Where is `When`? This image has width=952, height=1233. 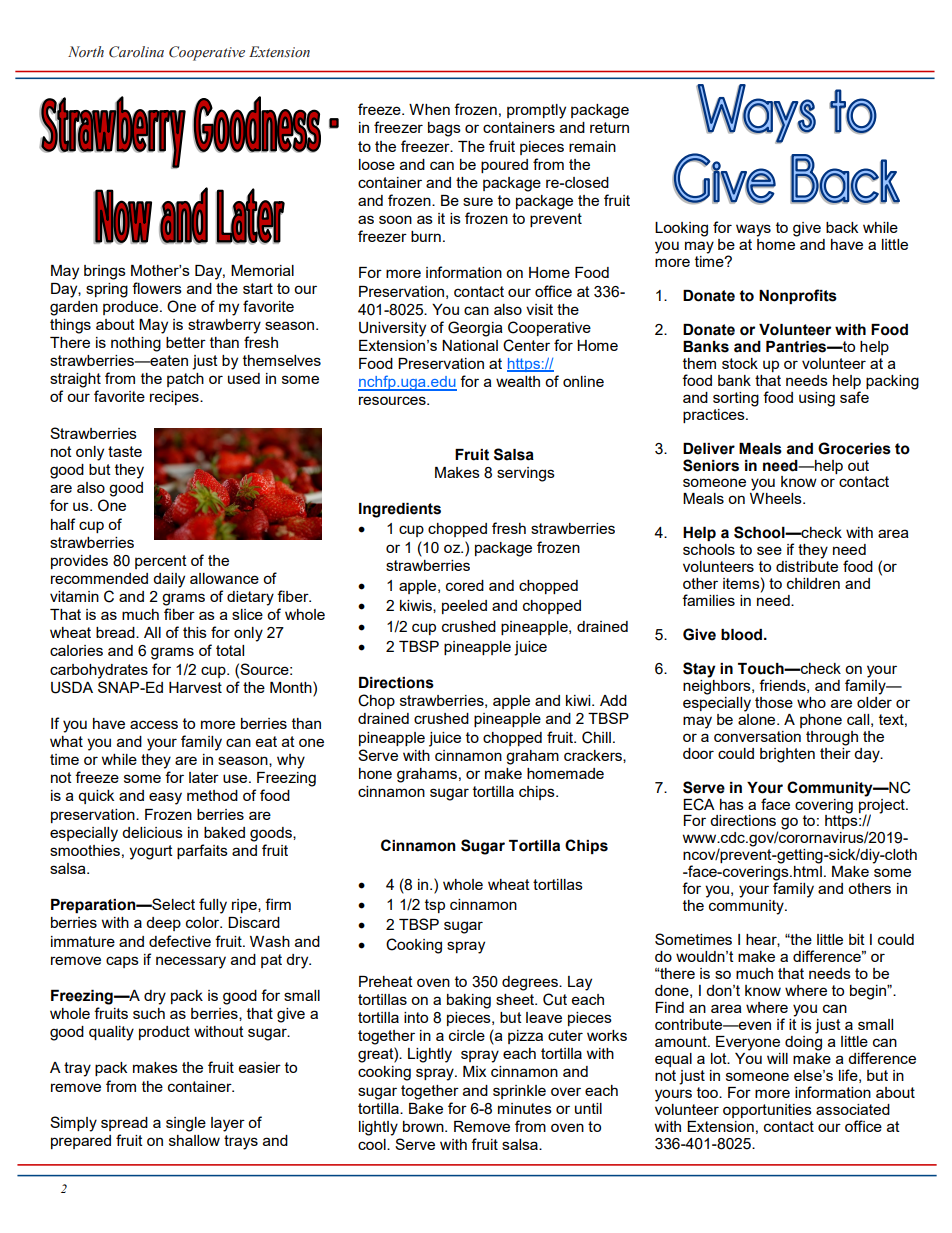
When is located at coordinates (429, 109).
